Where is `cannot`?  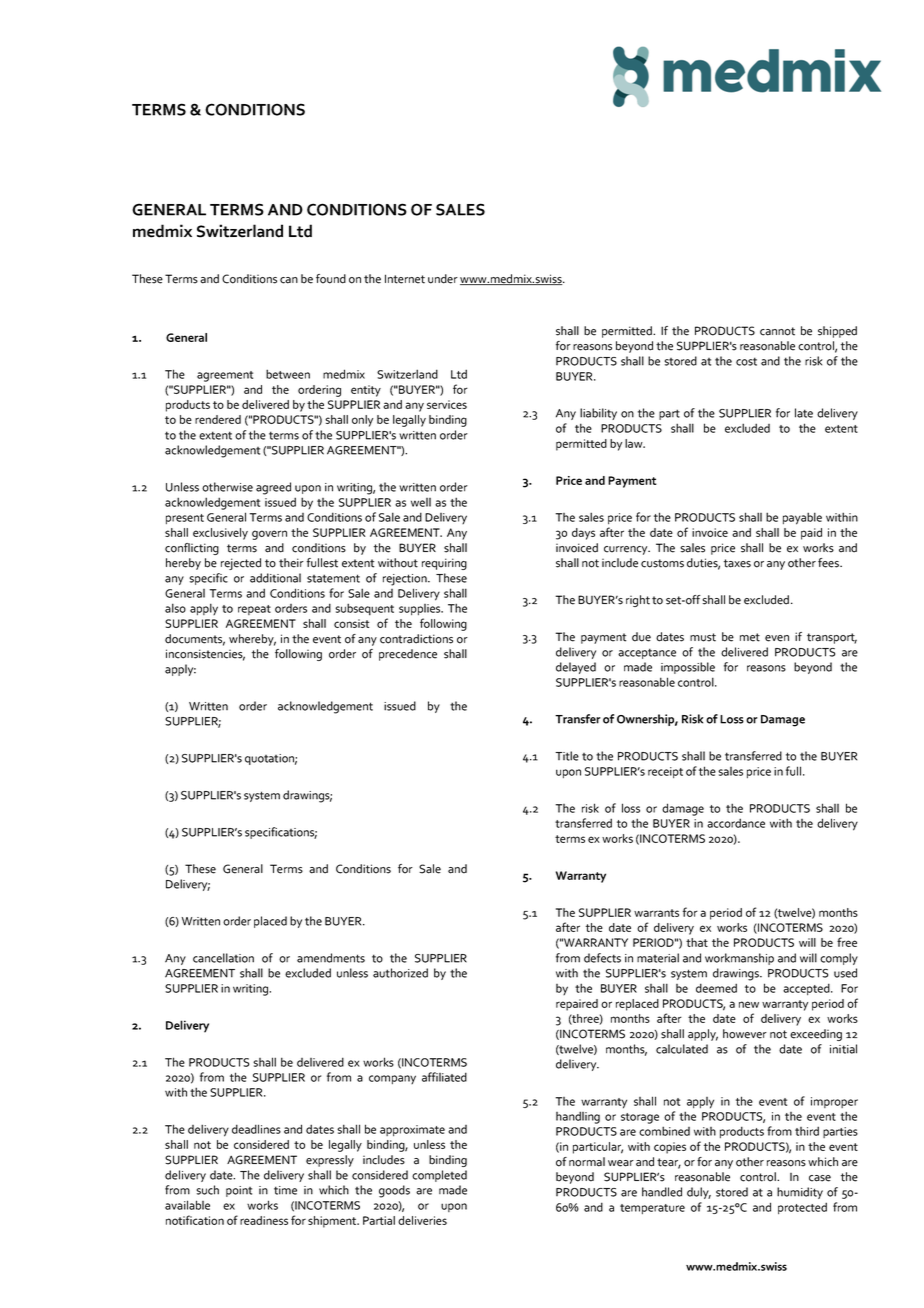
cannot is located at coordinates (777, 331).
